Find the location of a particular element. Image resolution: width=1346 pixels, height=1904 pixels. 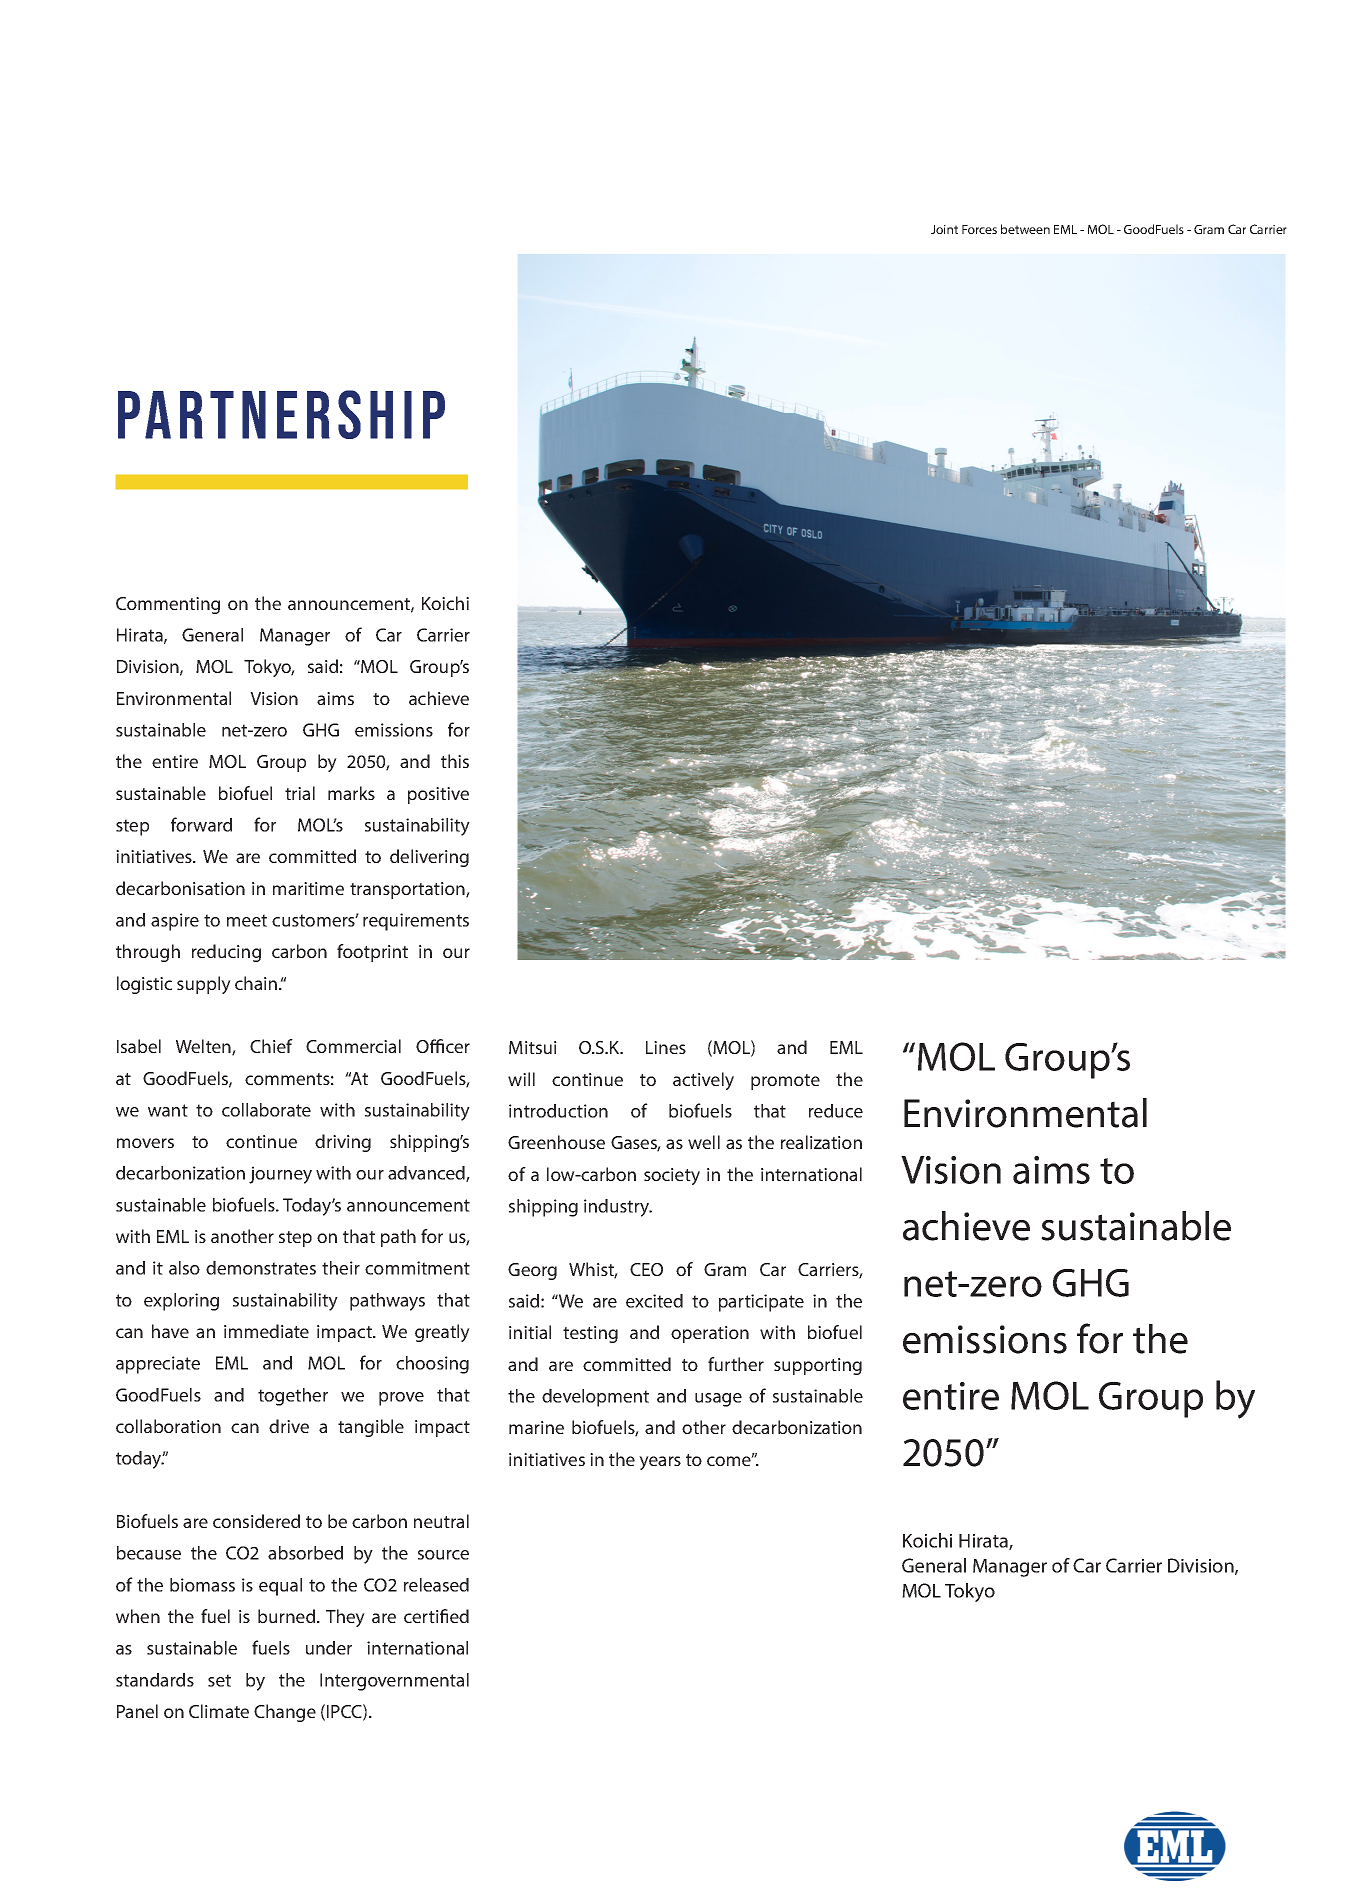

PARTNERSHIP is located at coordinates (281, 414).
